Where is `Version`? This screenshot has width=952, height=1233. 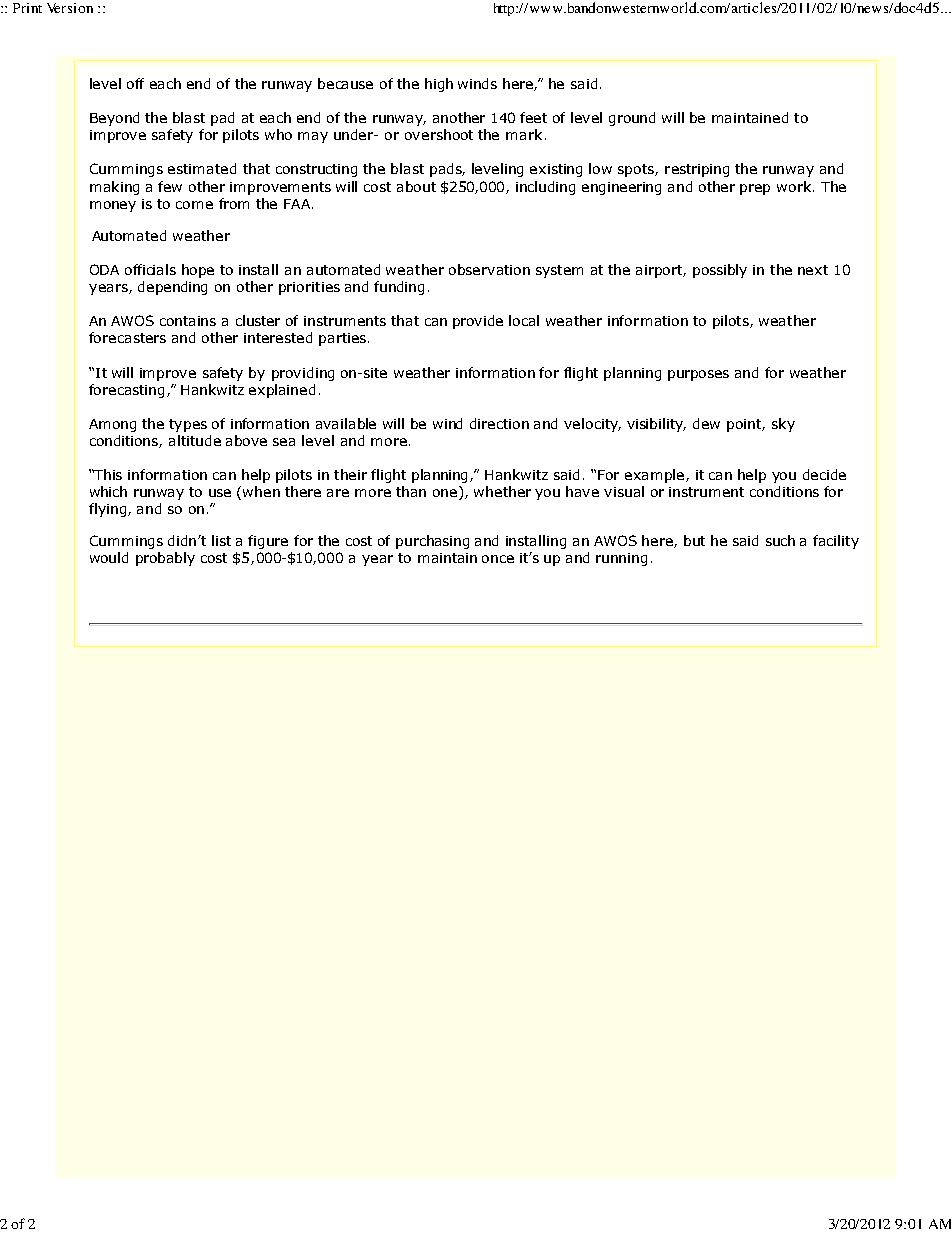
Version is located at coordinates (70, 8).
